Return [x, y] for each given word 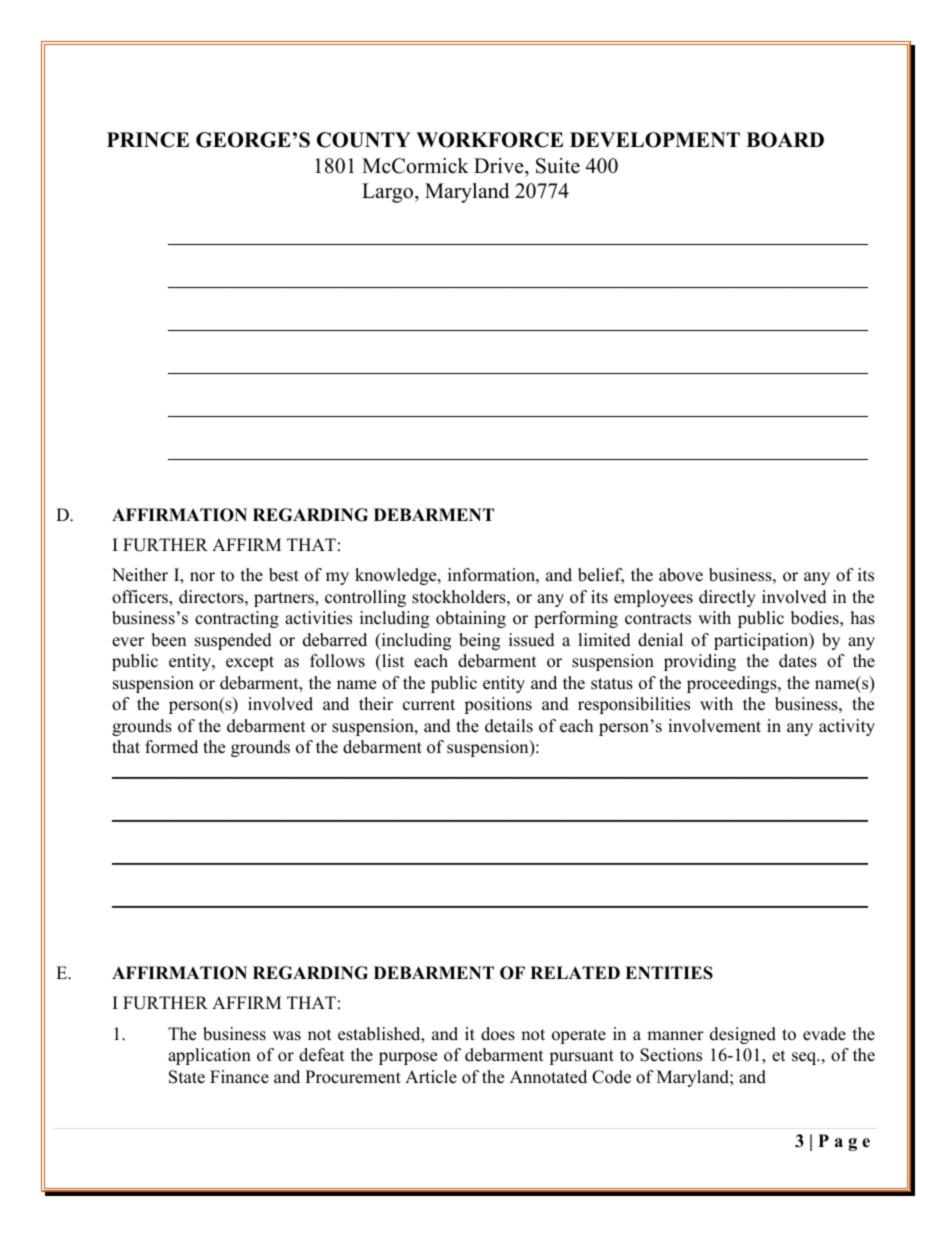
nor [202, 577]
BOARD [785, 140]
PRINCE [148, 140]
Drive [500, 166]
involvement [714, 726]
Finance [239, 1077]
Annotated [548, 1077]
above [681, 575]
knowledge [397, 576]
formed [171, 747]
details [509, 726]
